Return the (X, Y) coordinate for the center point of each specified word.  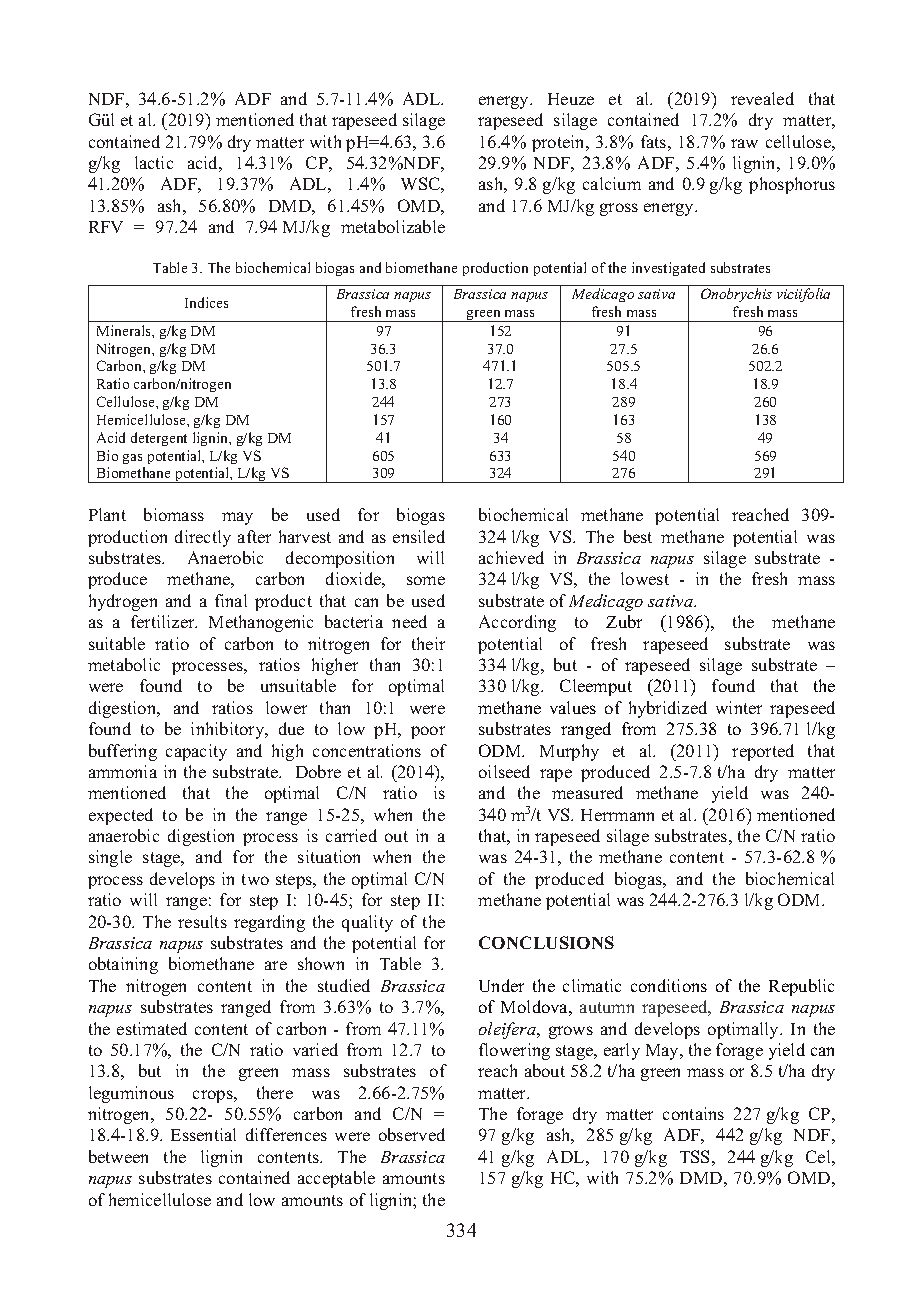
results (202, 921)
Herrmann (617, 815)
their (428, 643)
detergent (159, 439)
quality (367, 923)
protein (560, 143)
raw (744, 143)
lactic (154, 162)
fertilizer (164, 621)
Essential (203, 1134)
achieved (511, 557)
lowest (645, 578)
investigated (668, 269)
